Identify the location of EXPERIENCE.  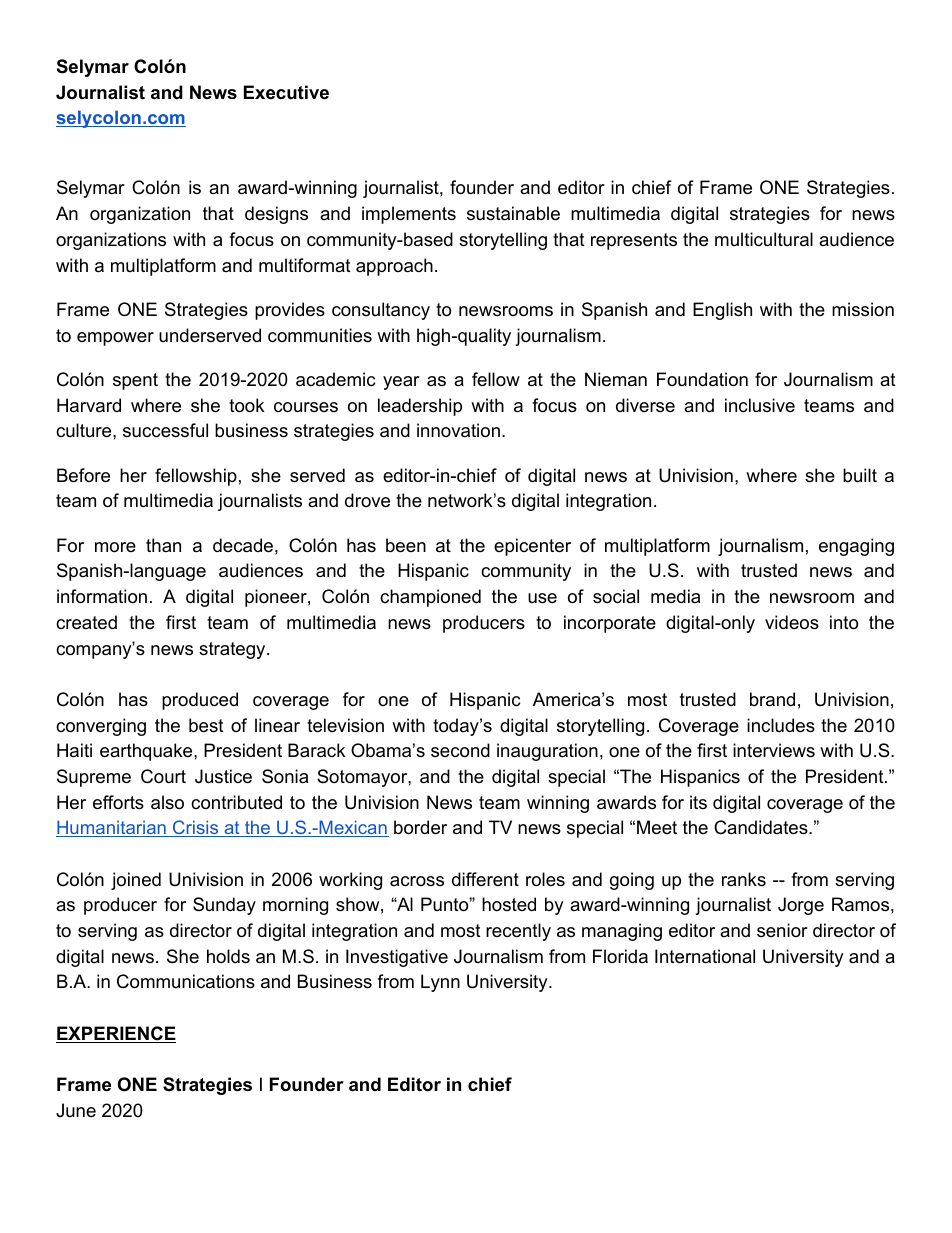
(116, 1034).
